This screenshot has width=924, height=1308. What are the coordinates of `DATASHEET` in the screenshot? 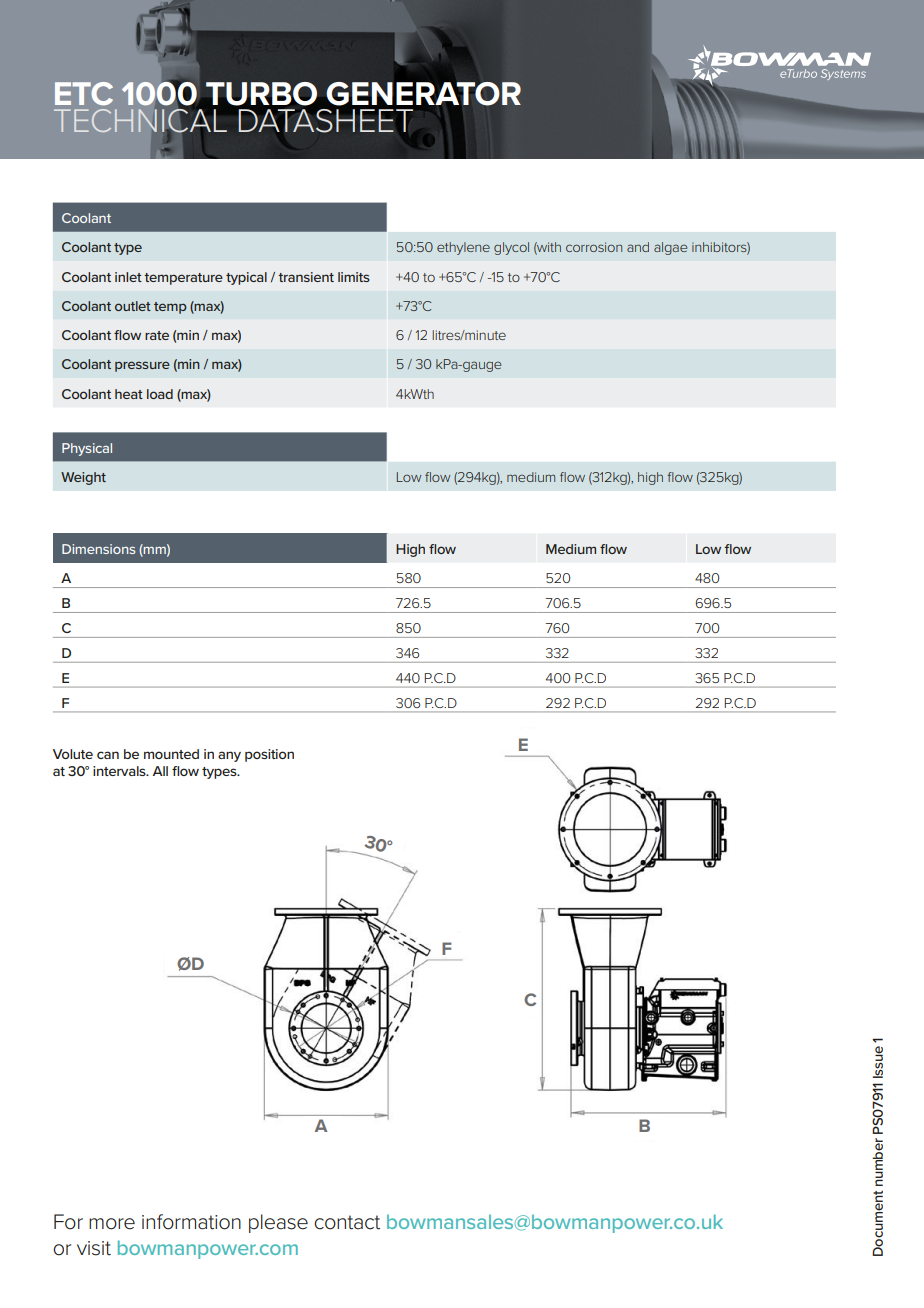 It's located at (325, 121).
